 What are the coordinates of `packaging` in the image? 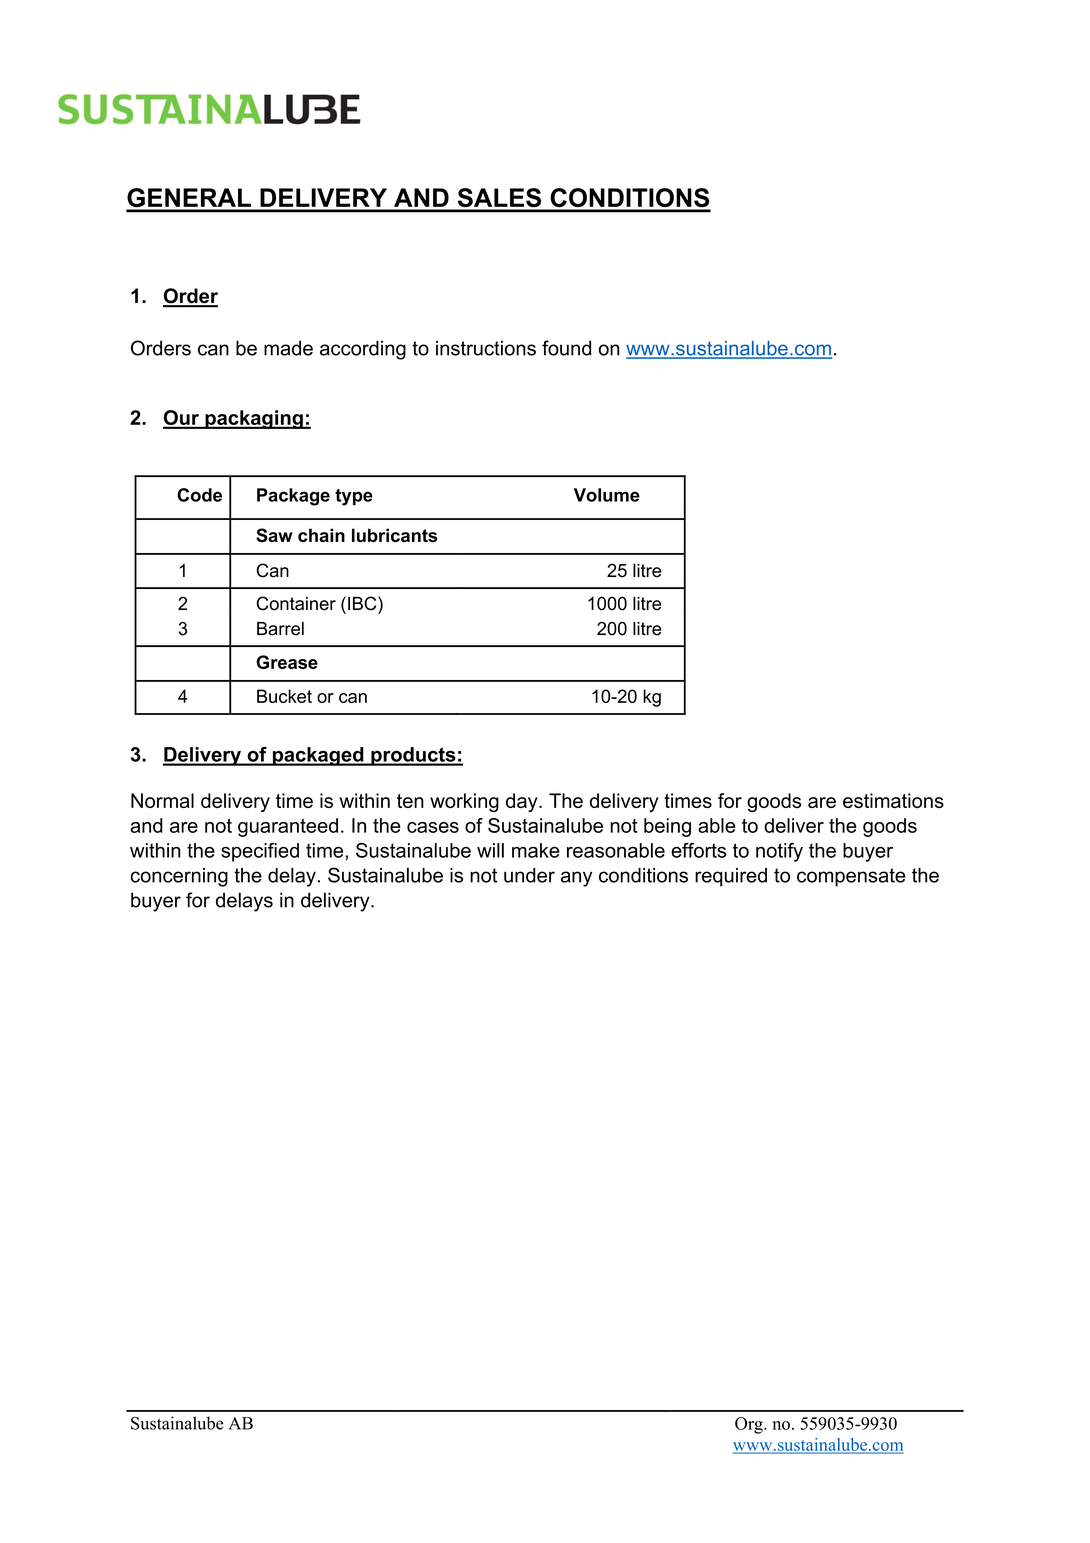 It's located at (254, 419).
